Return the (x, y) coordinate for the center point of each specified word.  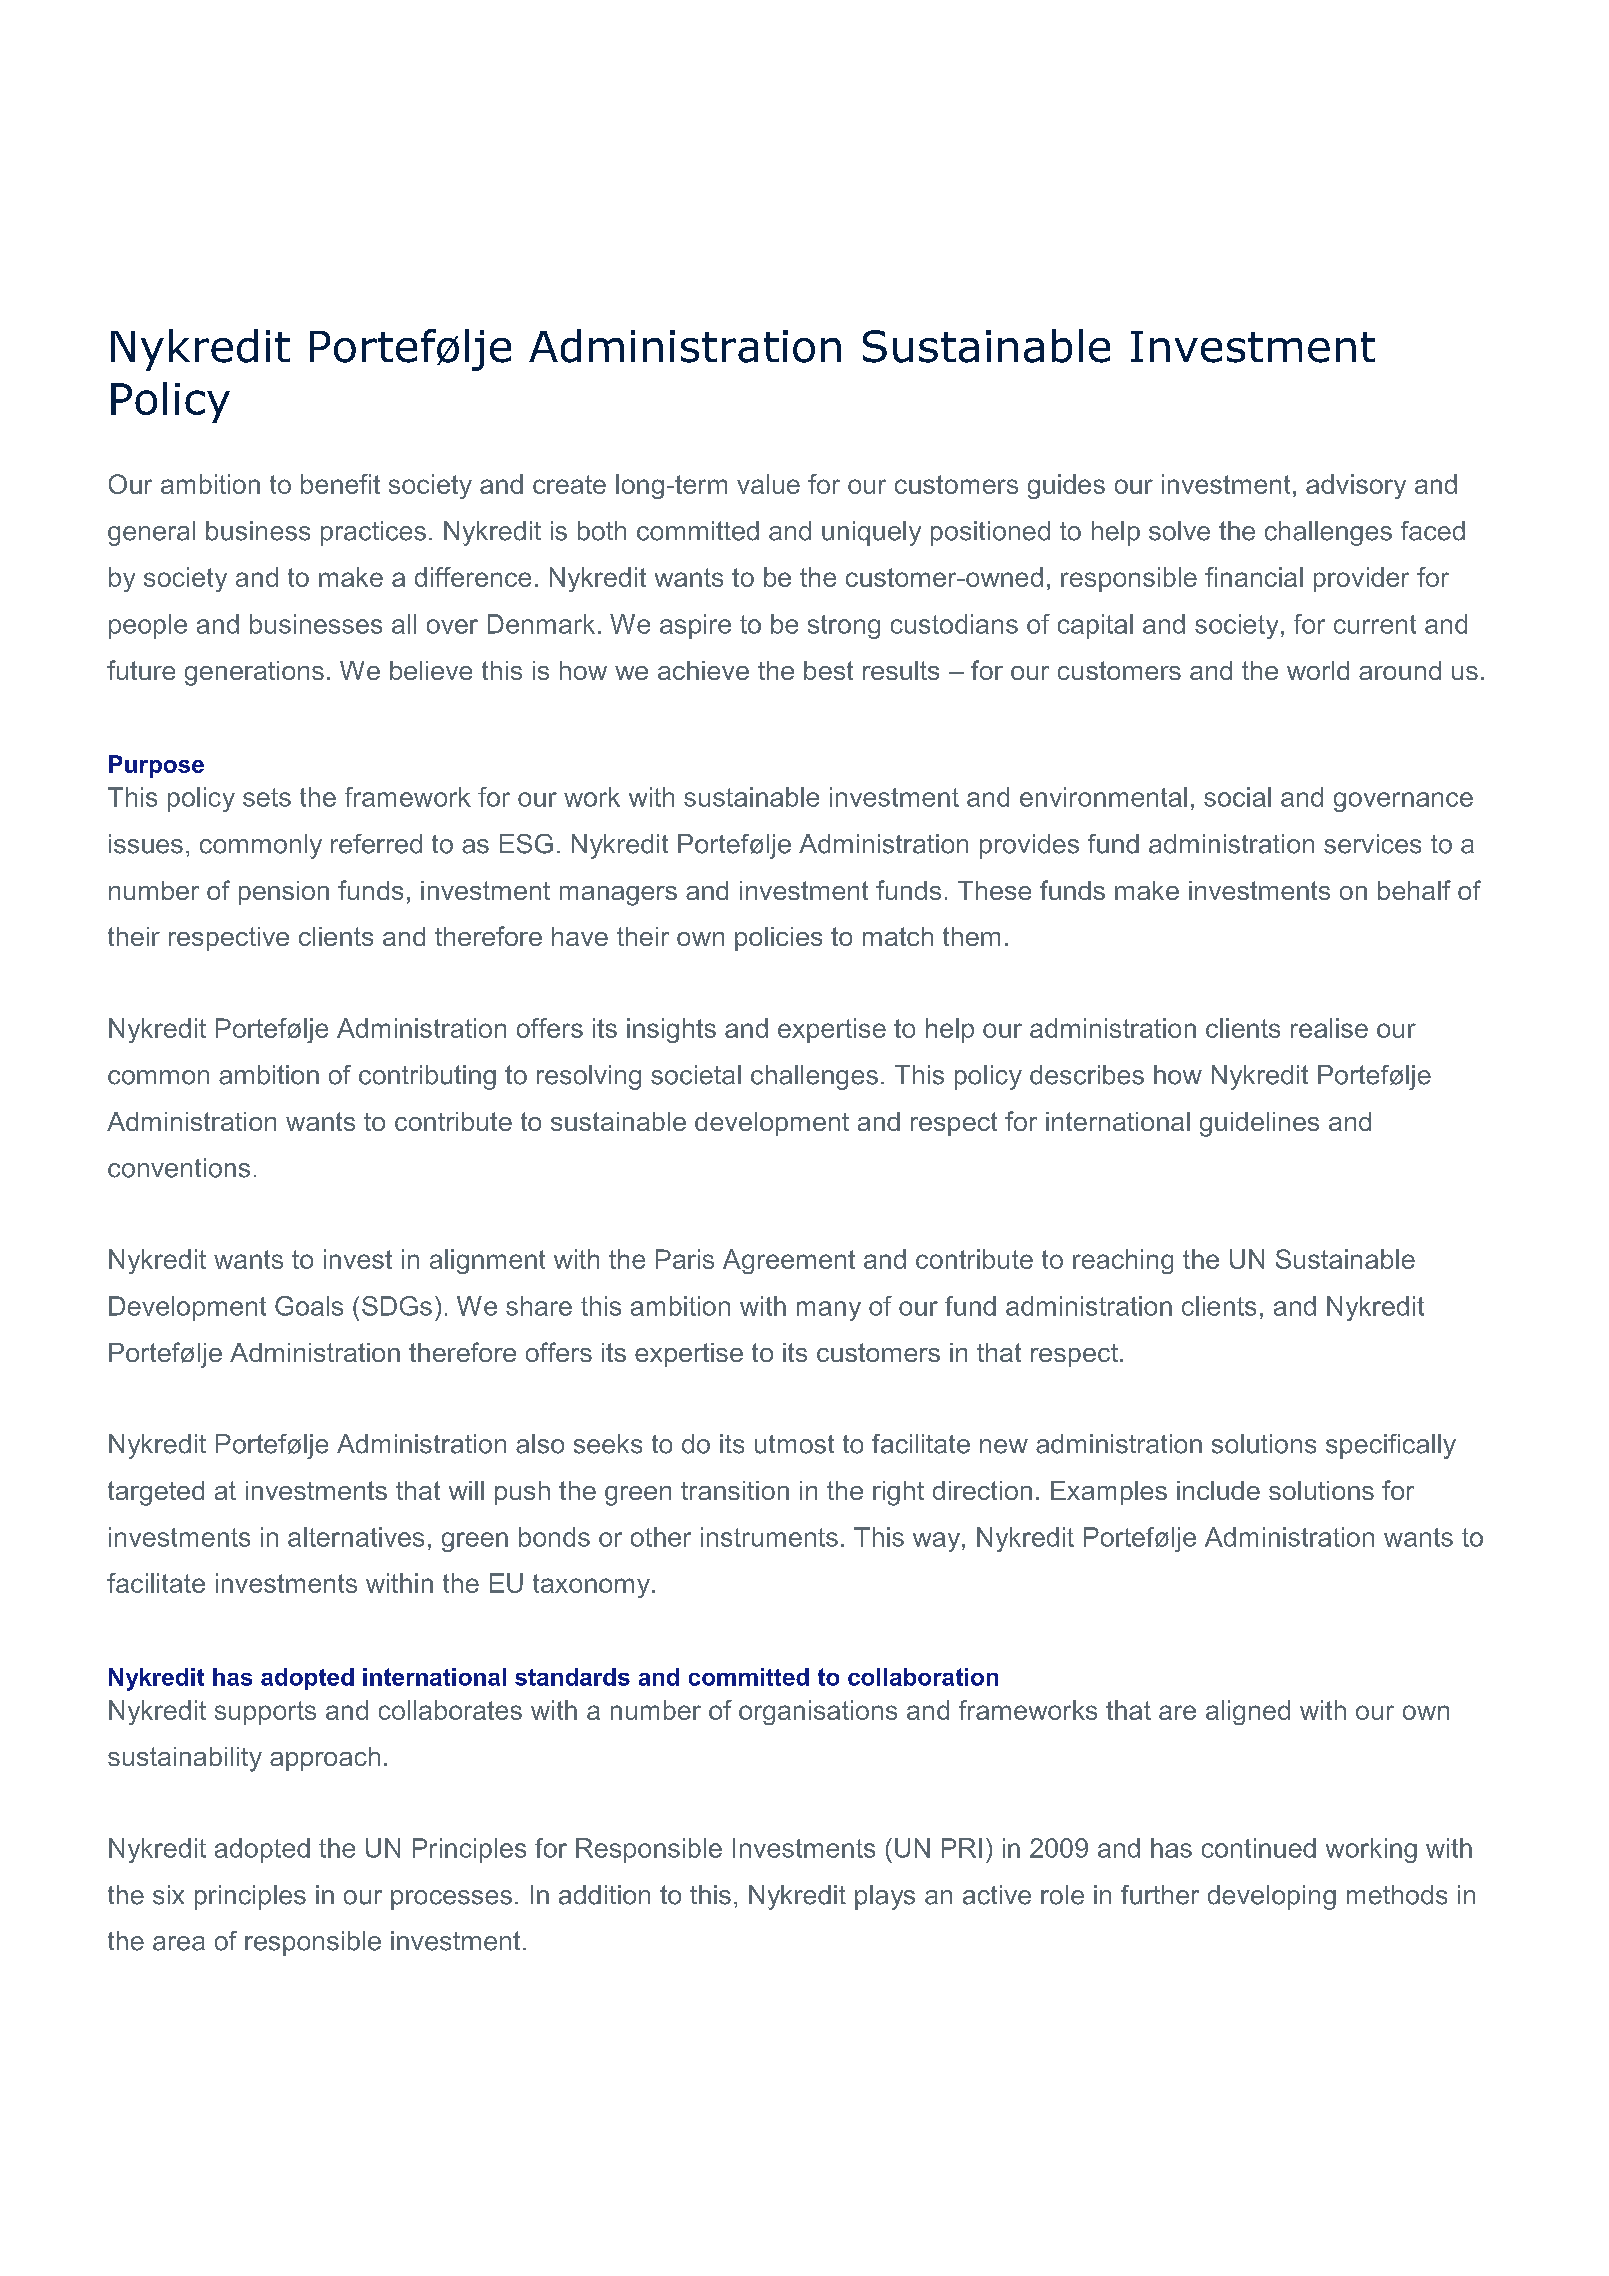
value (768, 484)
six (168, 1895)
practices (373, 533)
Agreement (789, 1261)
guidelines (1259, 1124)
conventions (179, 1168)
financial (1254, 577)
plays (885, 1897)
